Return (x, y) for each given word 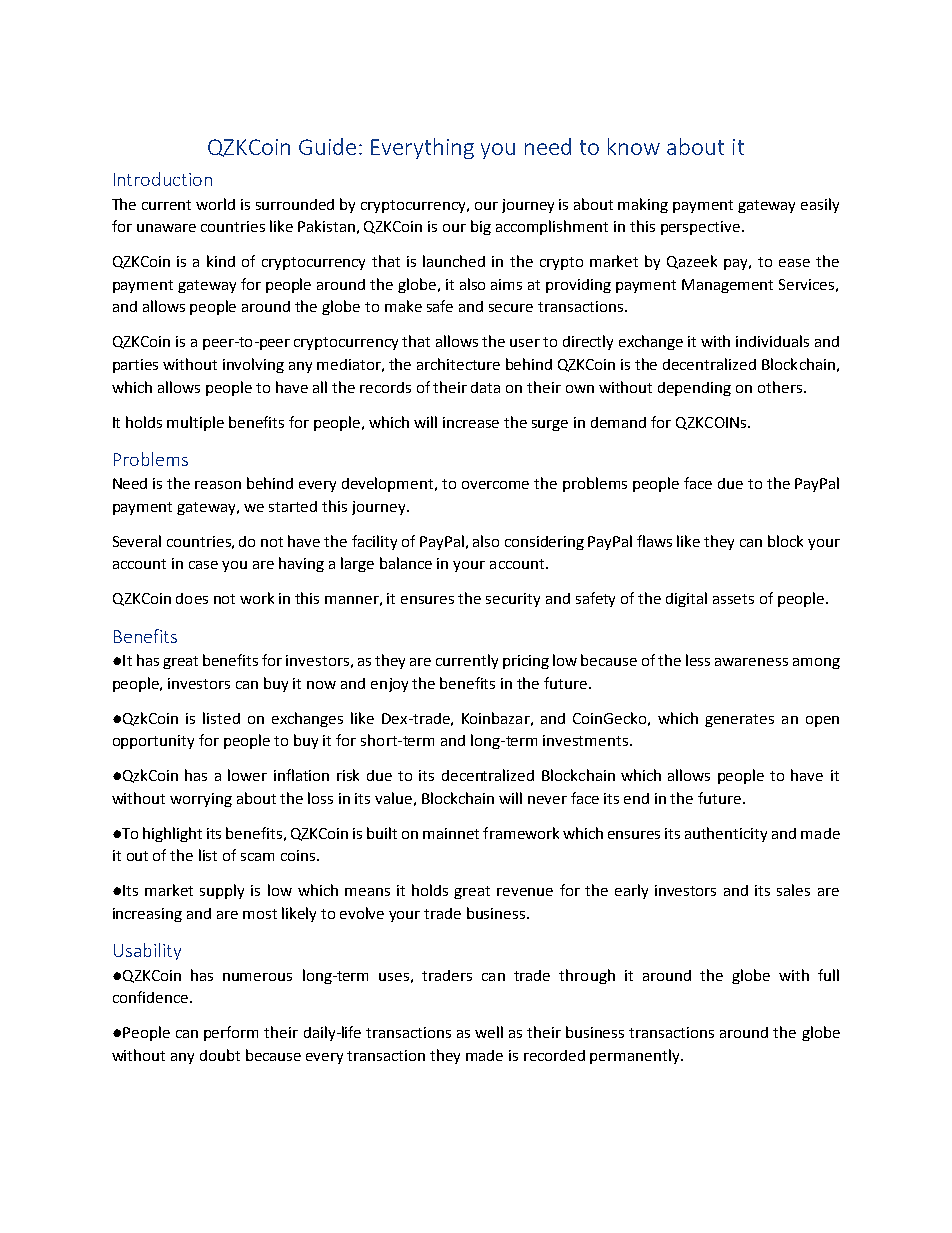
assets (733, 599)
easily (820, 205)
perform (231, 1033)
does (192, 598)
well (489, 1032)
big (481, 227)
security (513, 600)
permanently (636, 1056)
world (215, 204)
